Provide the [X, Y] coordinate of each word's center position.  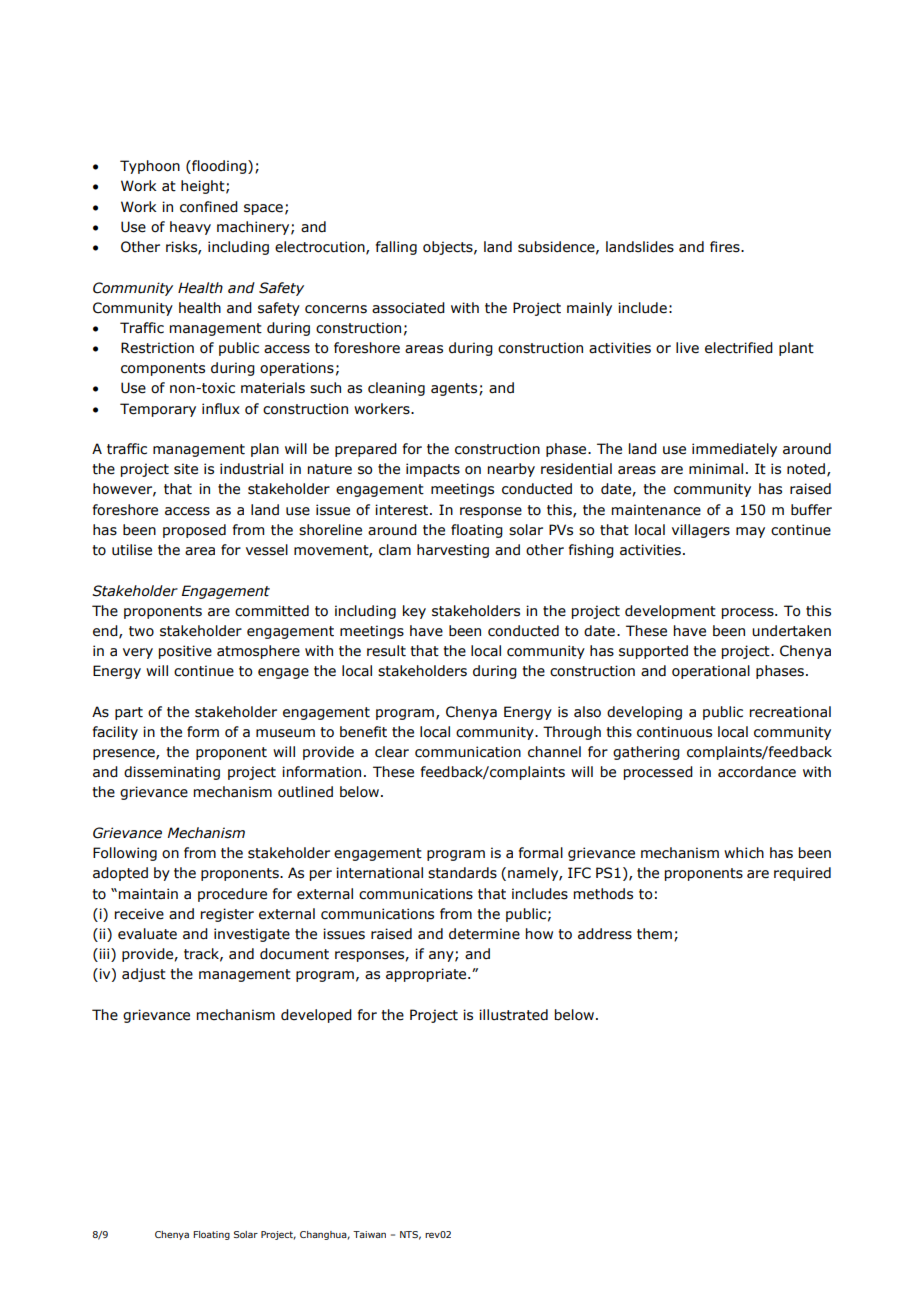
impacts [433, 470]
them [654, 934]
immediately [734, 450]
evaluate [147, 934]
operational [711, 672]
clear [392, 752]
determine [484, 934]
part [129, 713]
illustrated [513, 1015]
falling [396, 248]
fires [726, 247]
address [605, 934]
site [186, 469]
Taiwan [369, 1234]
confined [209, 207]
